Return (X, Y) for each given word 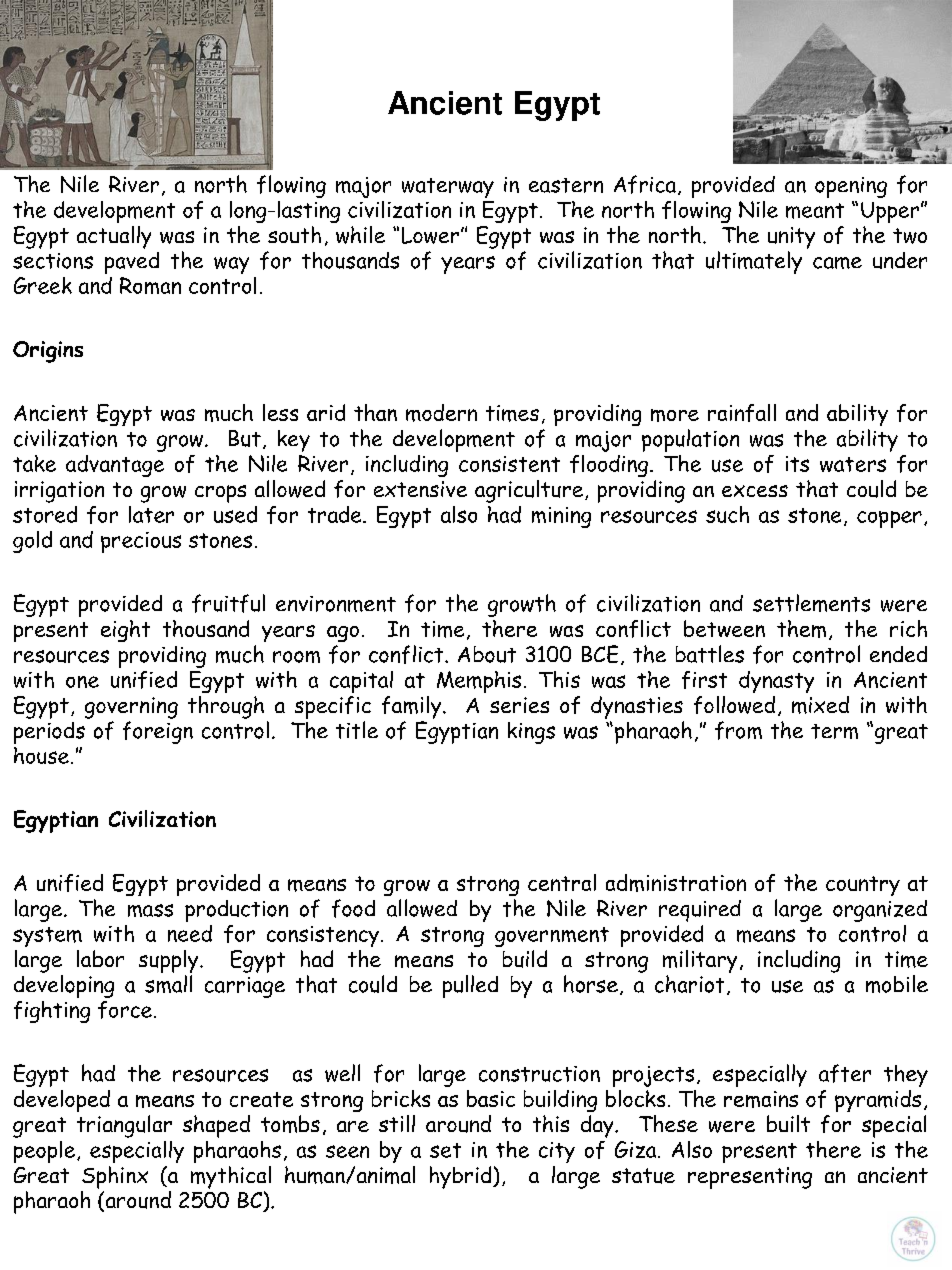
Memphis (479, 682)
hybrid (462, 1177)
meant (815, 211)
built (788, 1123)
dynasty (776, 682)
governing (131, 708)
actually (114, 237)
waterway (448, 188)
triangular (124, 1126)
